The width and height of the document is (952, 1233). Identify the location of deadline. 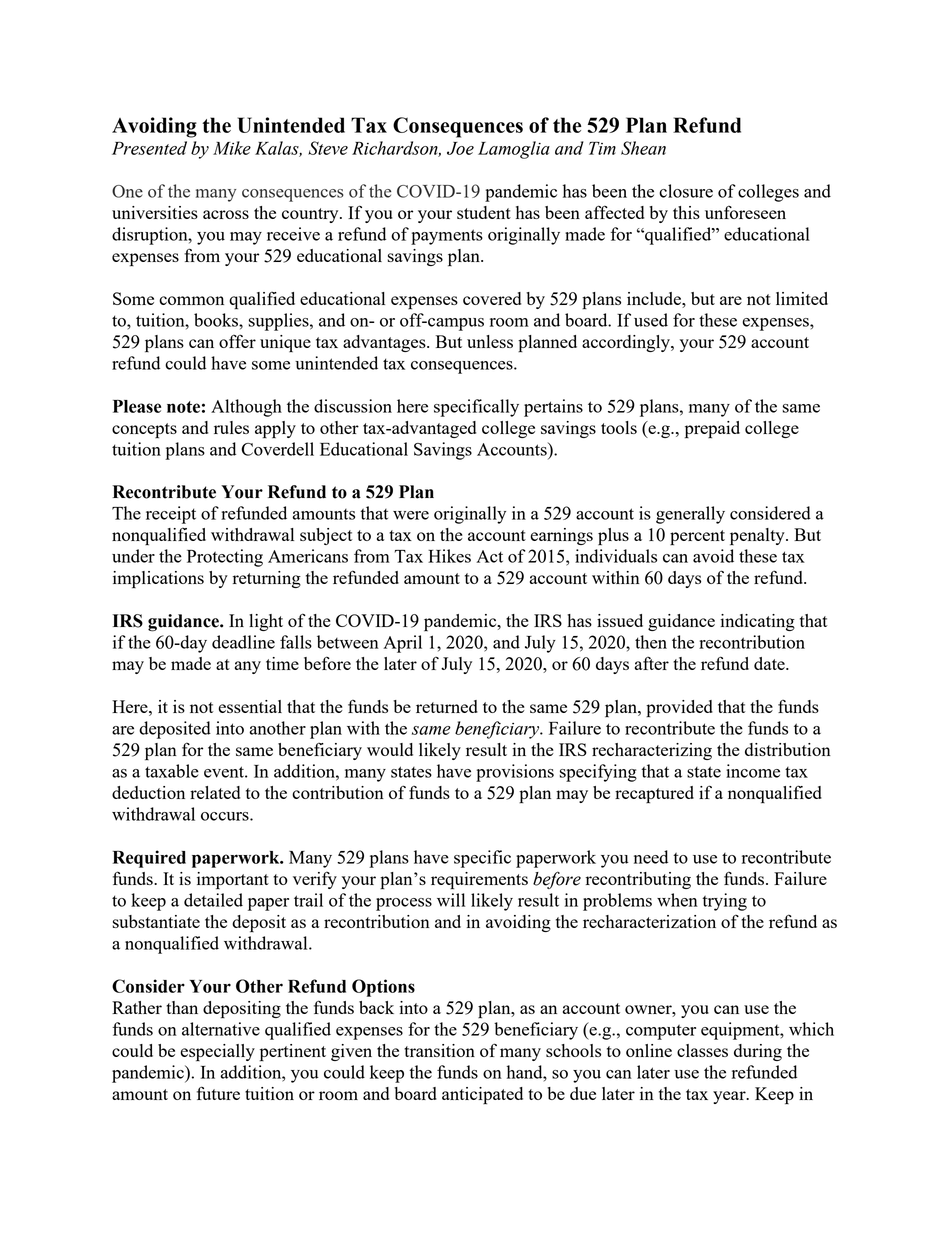
(243, 642).
